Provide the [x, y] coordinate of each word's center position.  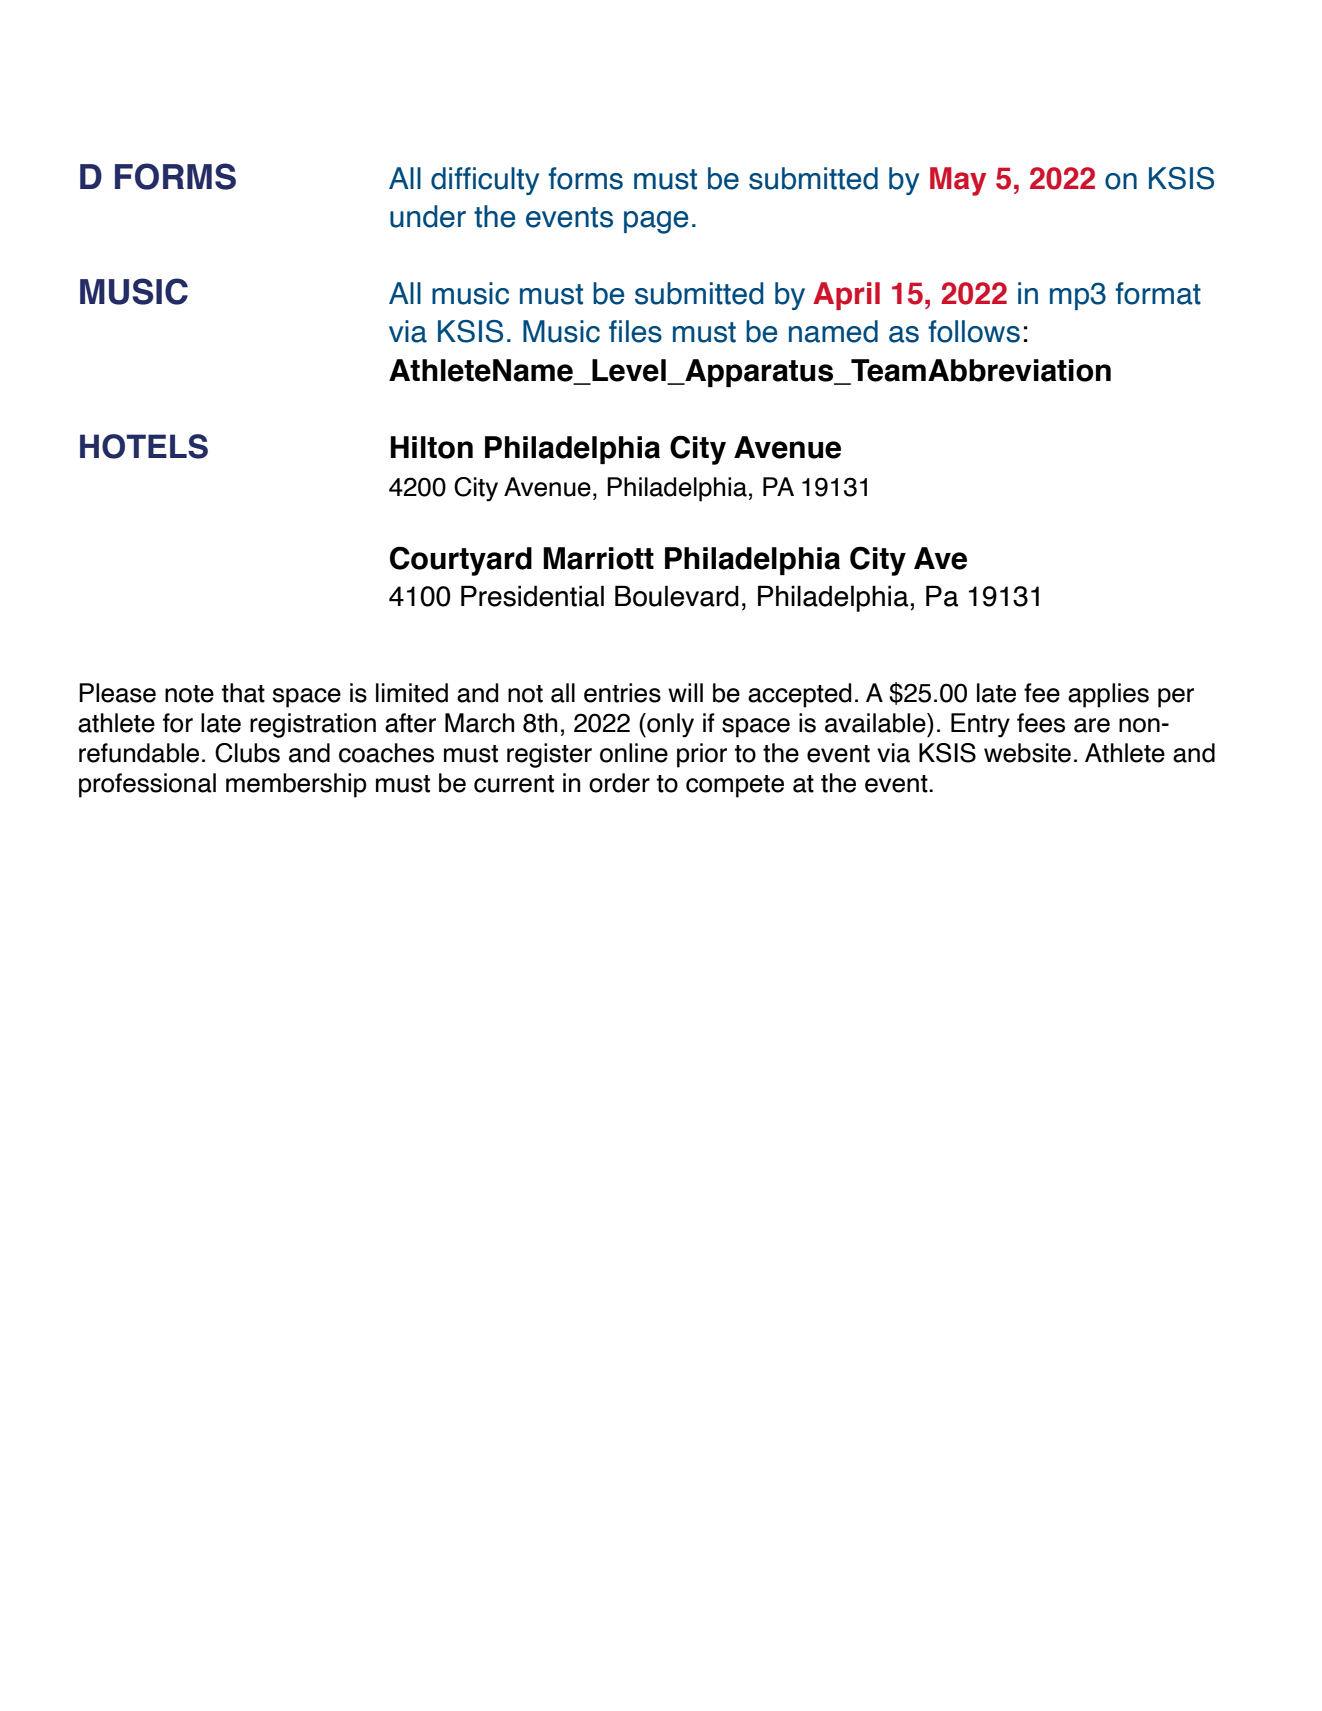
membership [296, 785]
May [958, 181]
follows [974, 331]
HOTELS [144, 446]
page [656, 222]
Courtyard [461, 561]
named [833, 331]
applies [1108, 695]
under [428, 216]
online [634, 753]
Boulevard [677, 596]
